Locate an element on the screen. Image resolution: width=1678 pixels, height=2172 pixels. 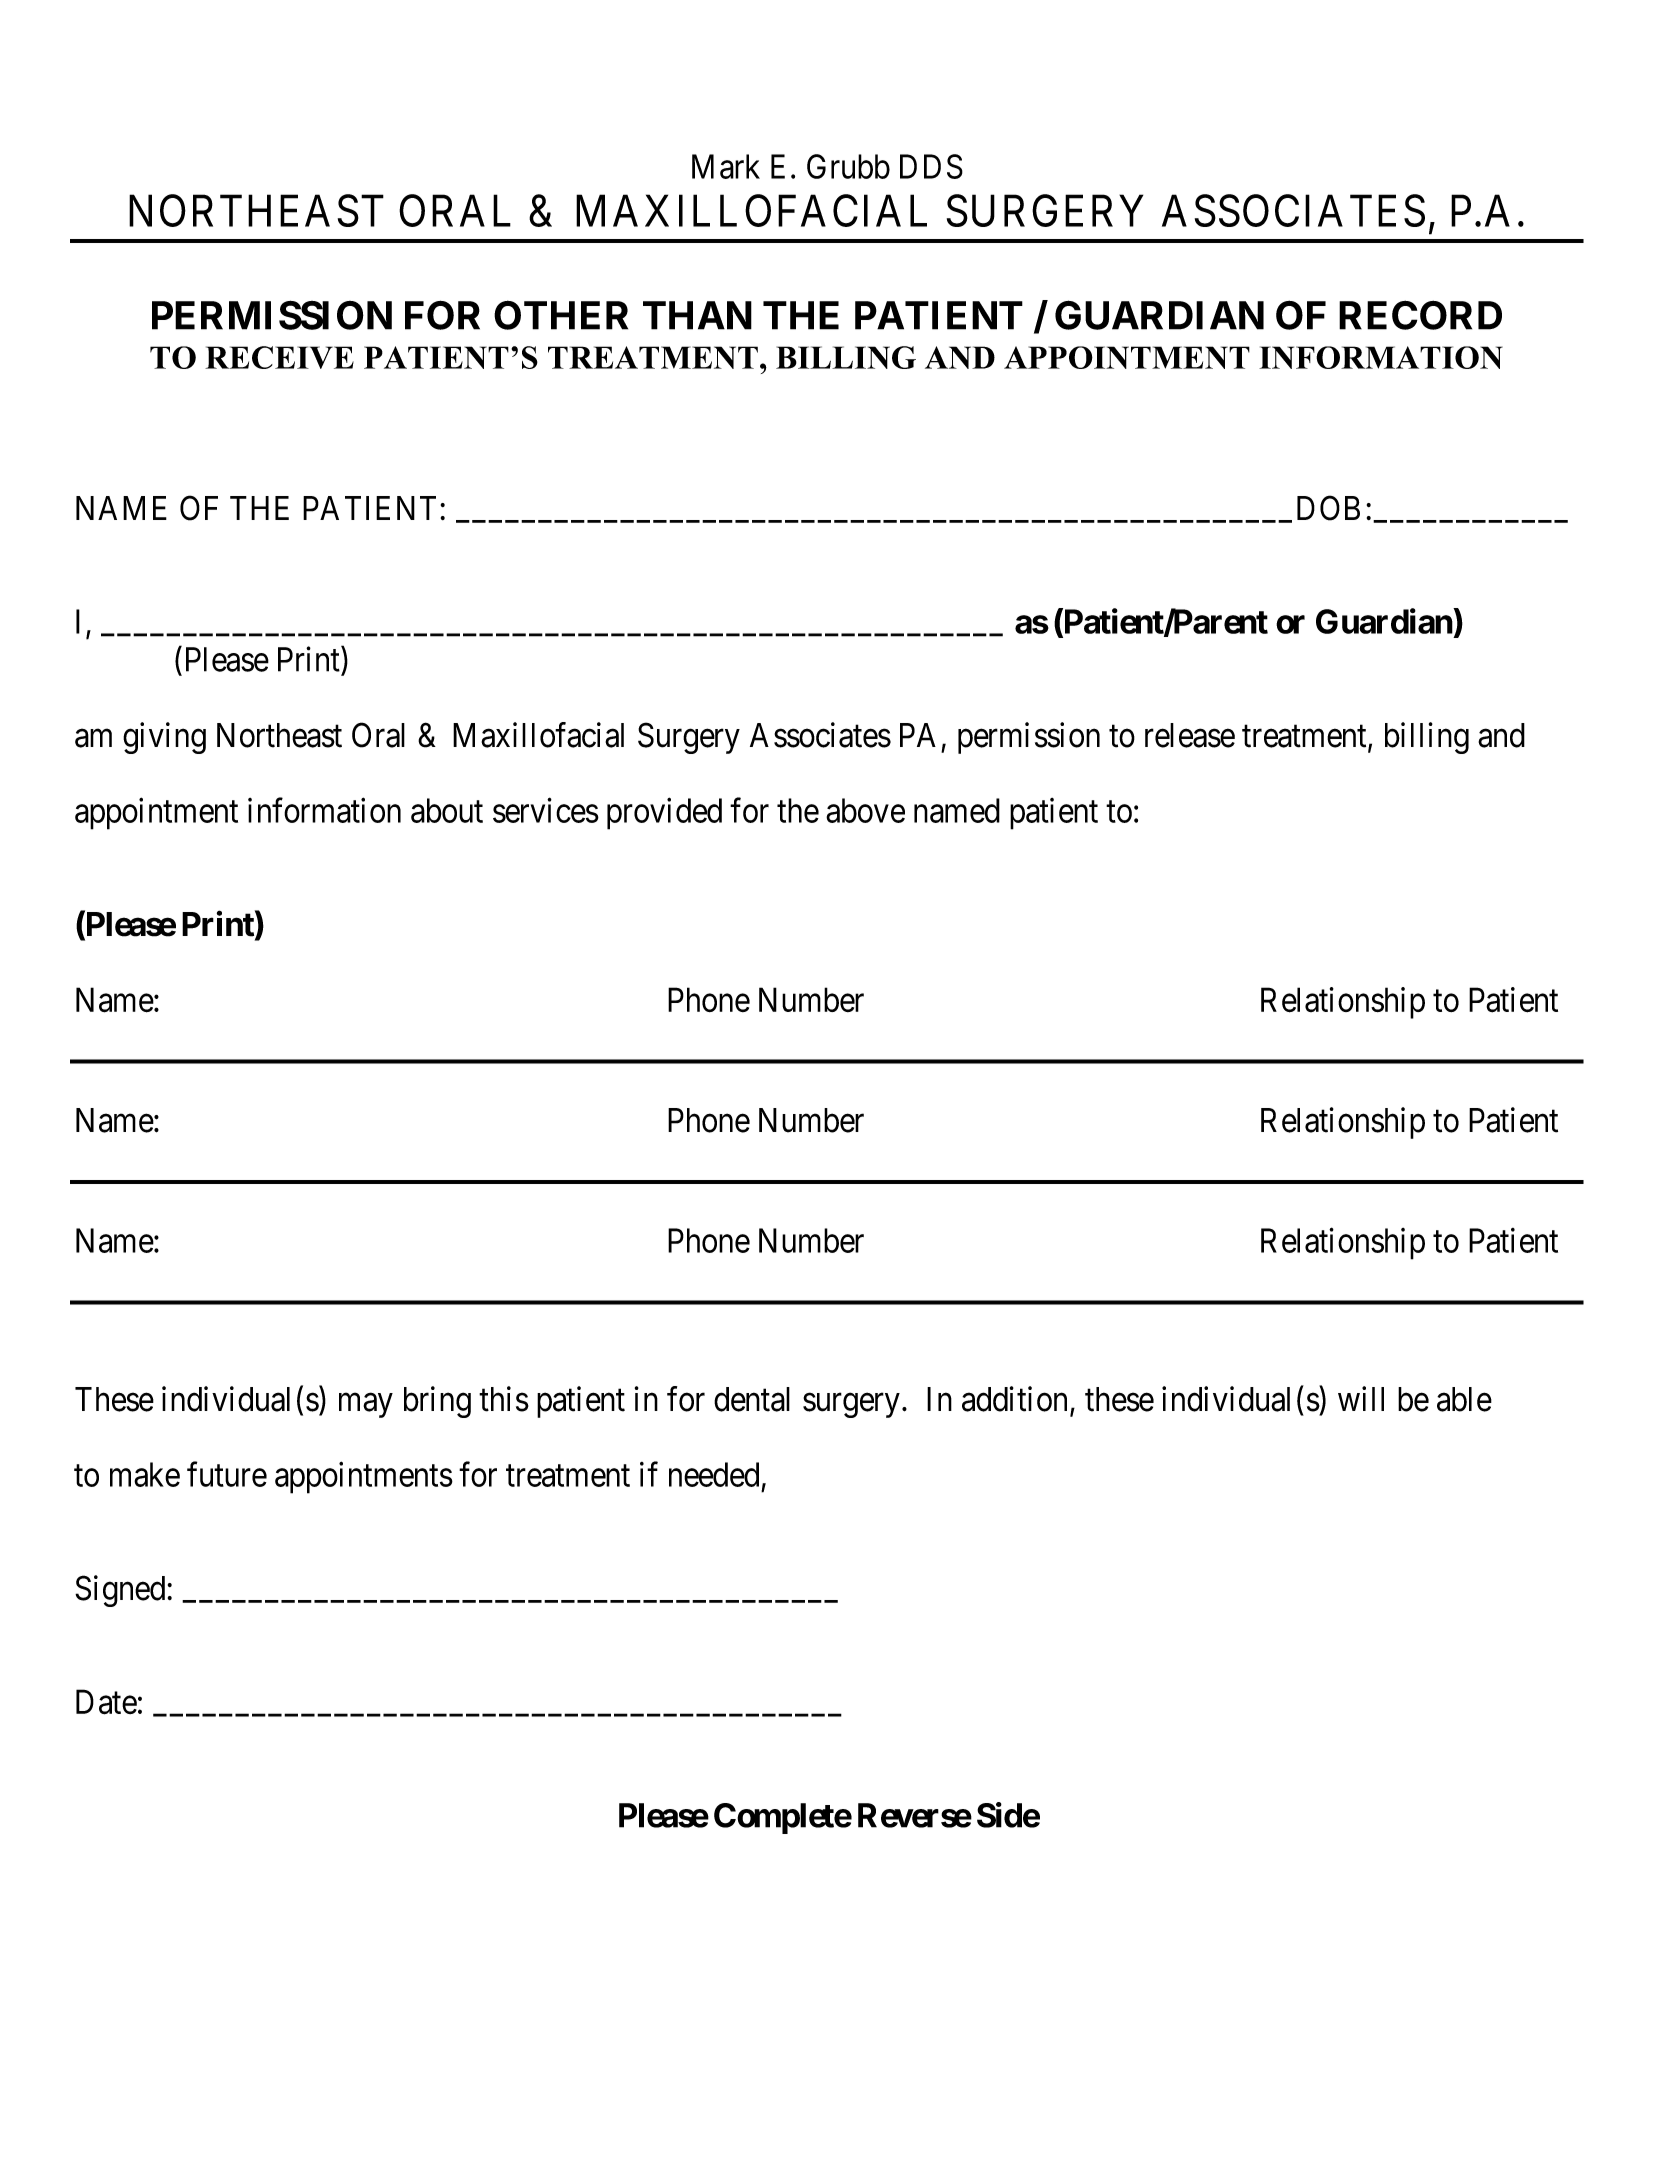
giving is located at coordinates (164, 738).
